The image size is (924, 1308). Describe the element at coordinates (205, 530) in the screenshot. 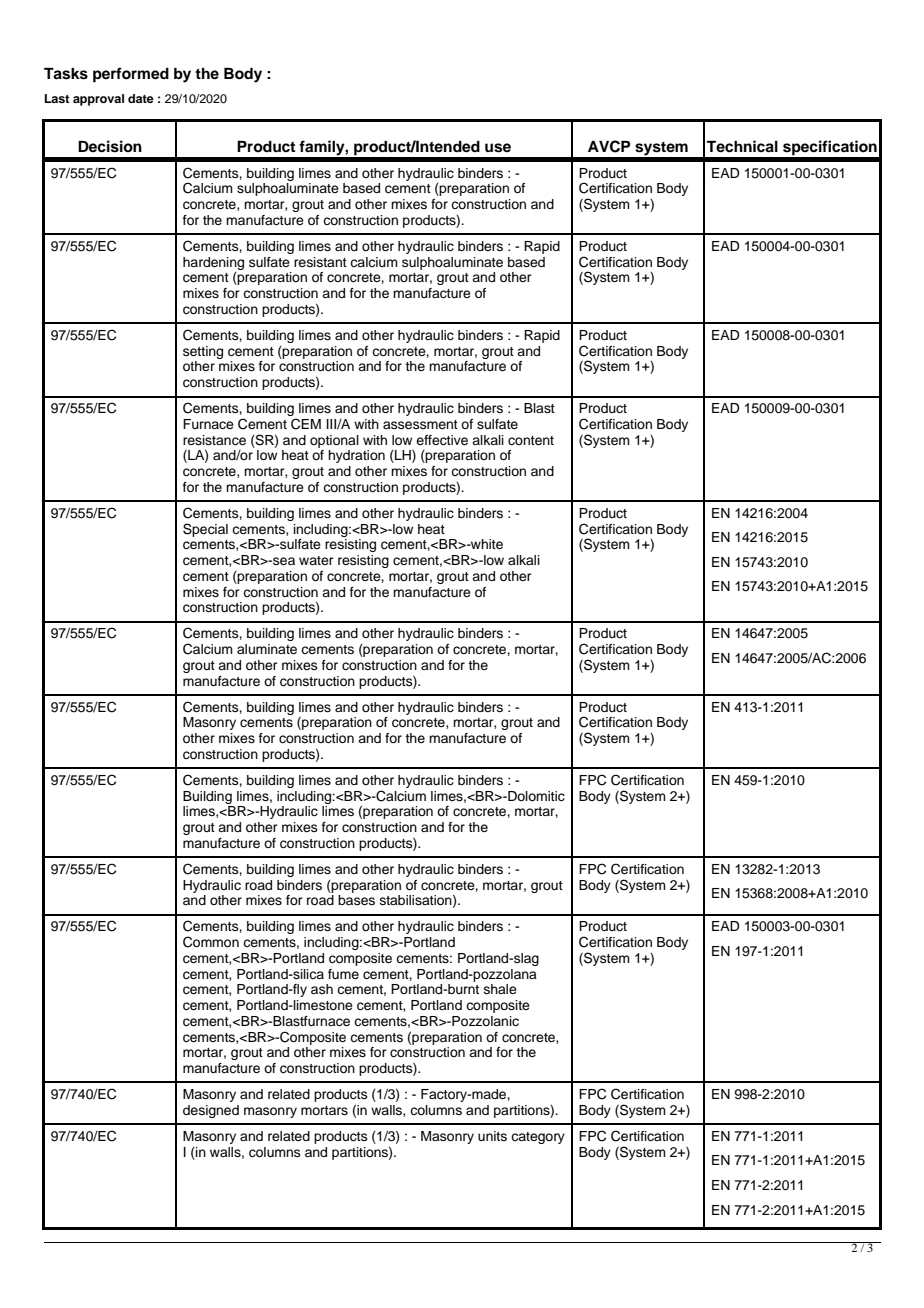

I see `Special` at that location.
